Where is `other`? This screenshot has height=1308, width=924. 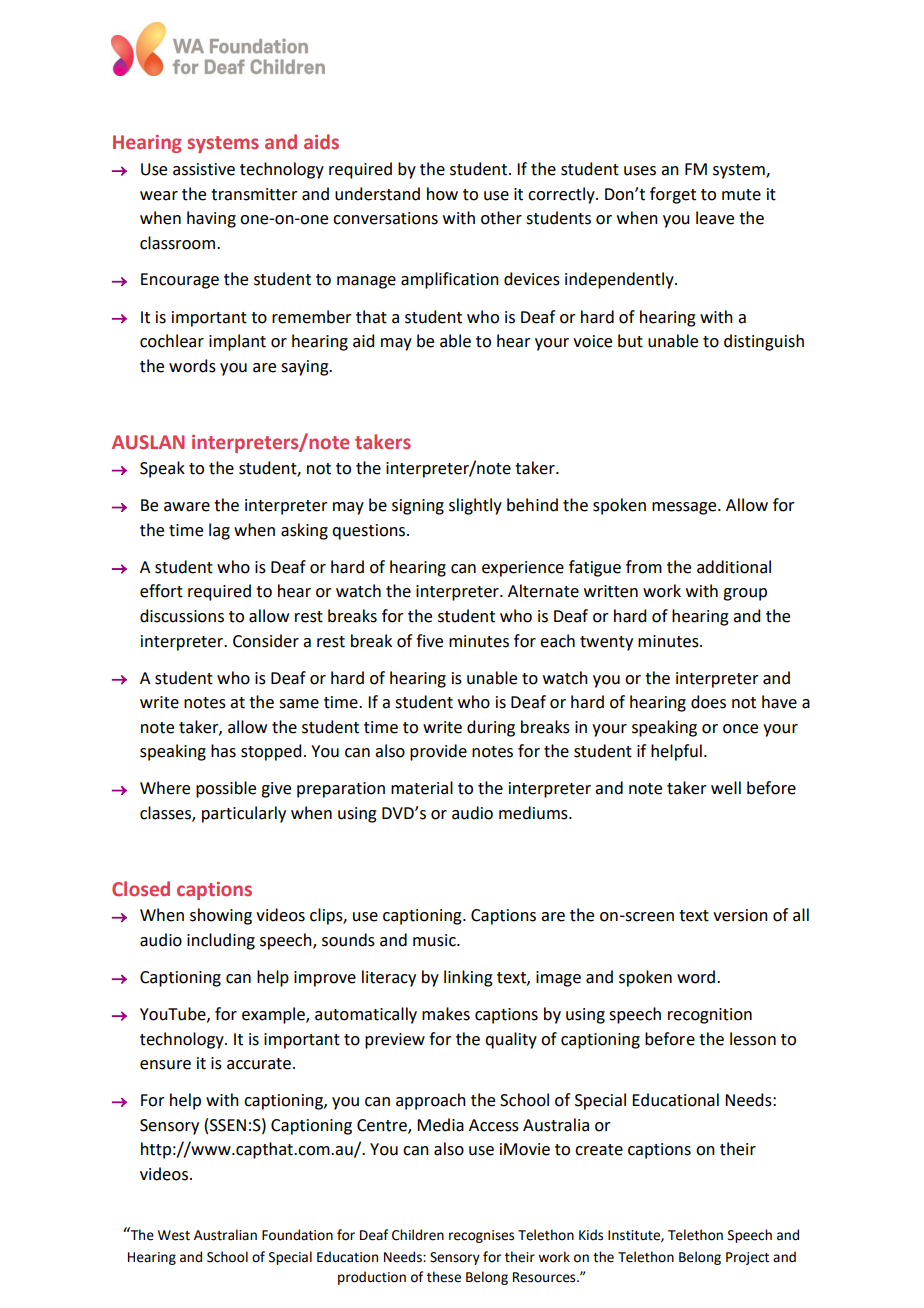
other is located at coordinates (501, 218).
